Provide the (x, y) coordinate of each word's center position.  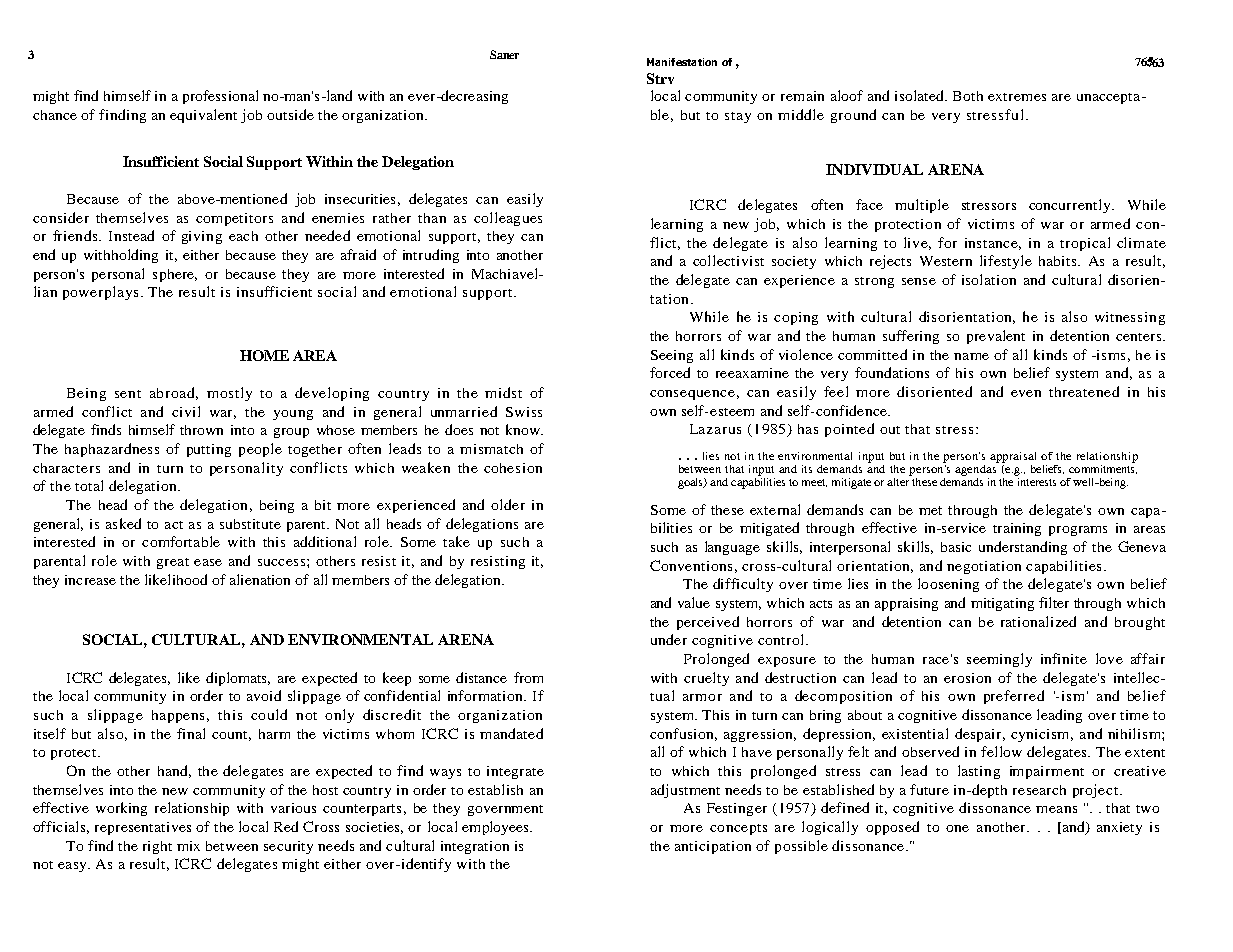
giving (202, 237)
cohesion (513, 468)
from (528, 677)
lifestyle (1006, 262)
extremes (1017, 97)
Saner (504, 54)
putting (209, 450)
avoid (264, 695)
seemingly (999, 660)
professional (220, 97)
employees (496, 828)
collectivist (728, 260)
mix (188, 846)
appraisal (1013, 457)
